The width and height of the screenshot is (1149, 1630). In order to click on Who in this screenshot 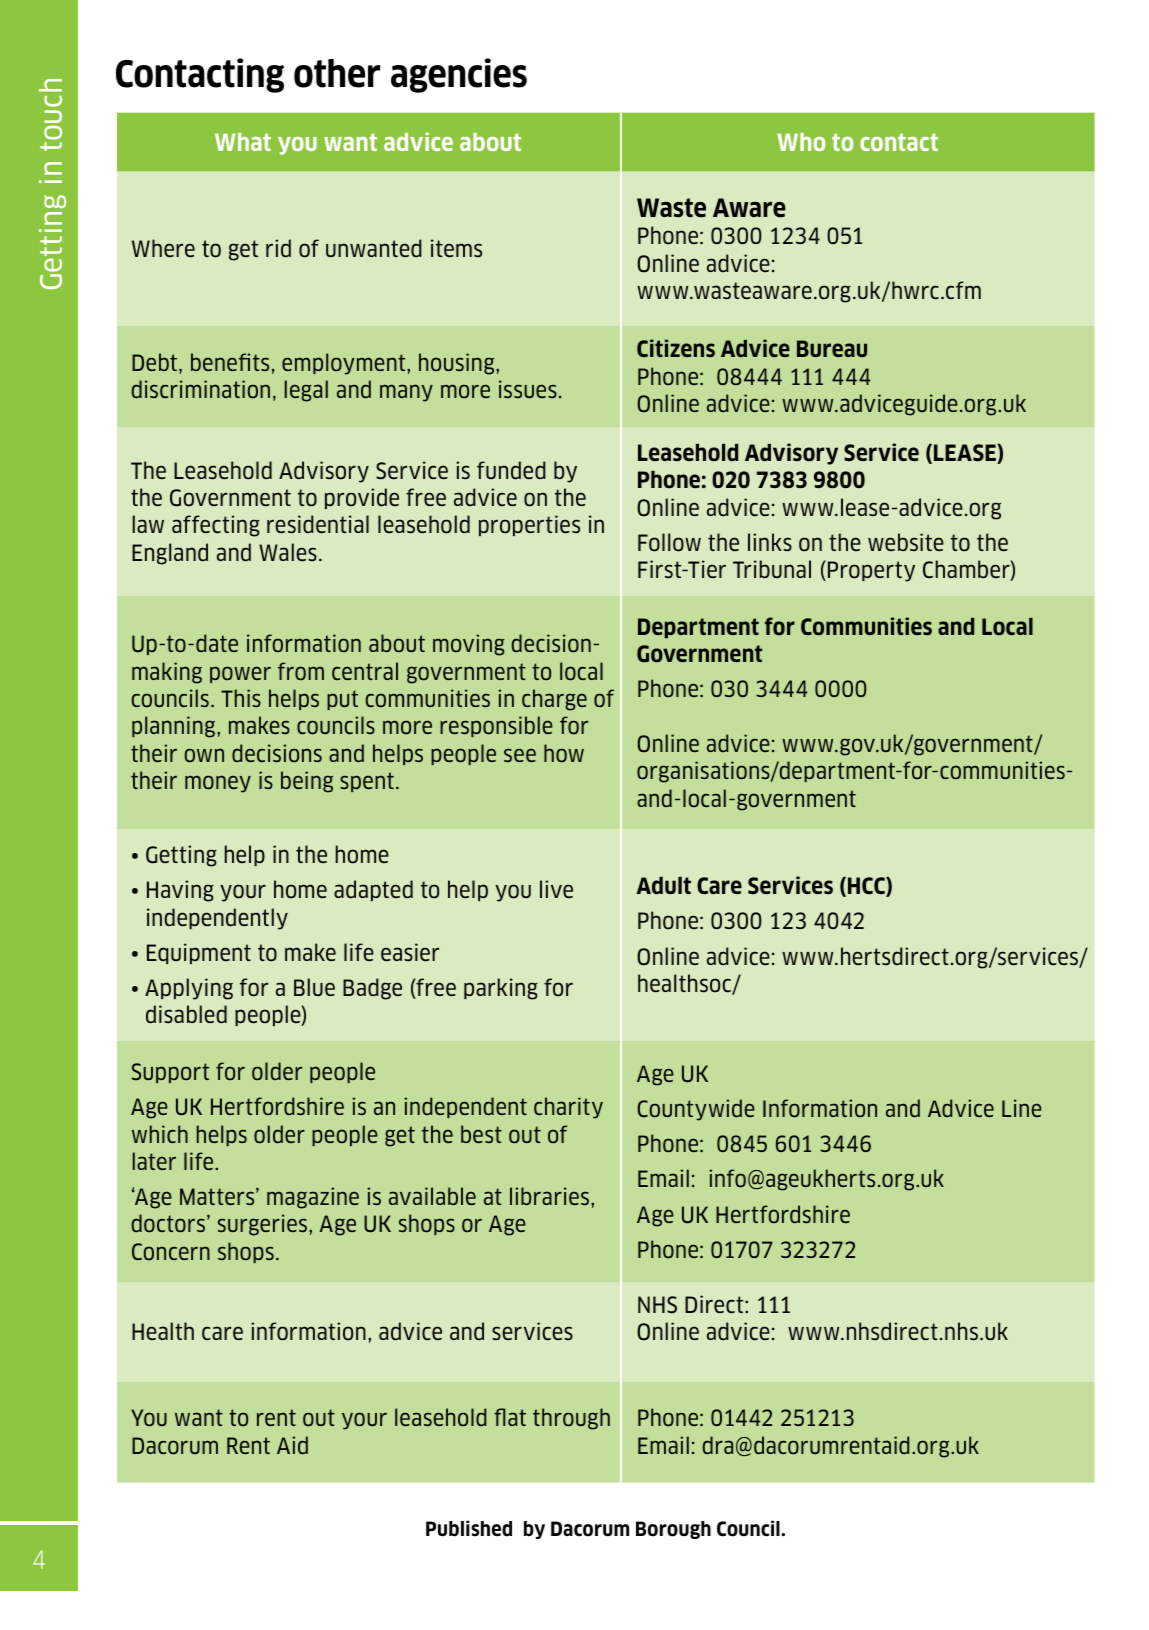, I will do `click(801, 142)`.
